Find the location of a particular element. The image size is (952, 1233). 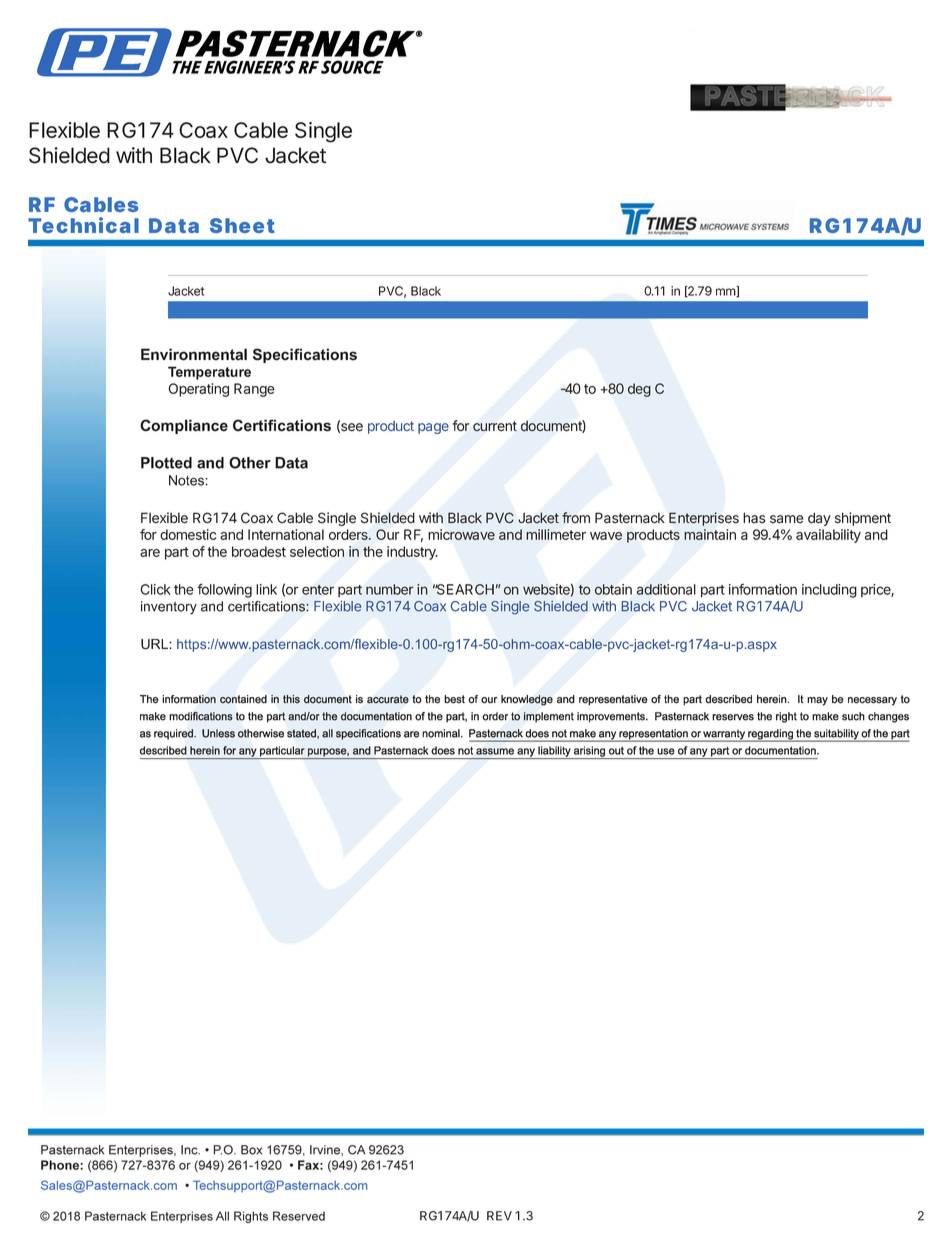

information is located at coordinates (763, 589).
